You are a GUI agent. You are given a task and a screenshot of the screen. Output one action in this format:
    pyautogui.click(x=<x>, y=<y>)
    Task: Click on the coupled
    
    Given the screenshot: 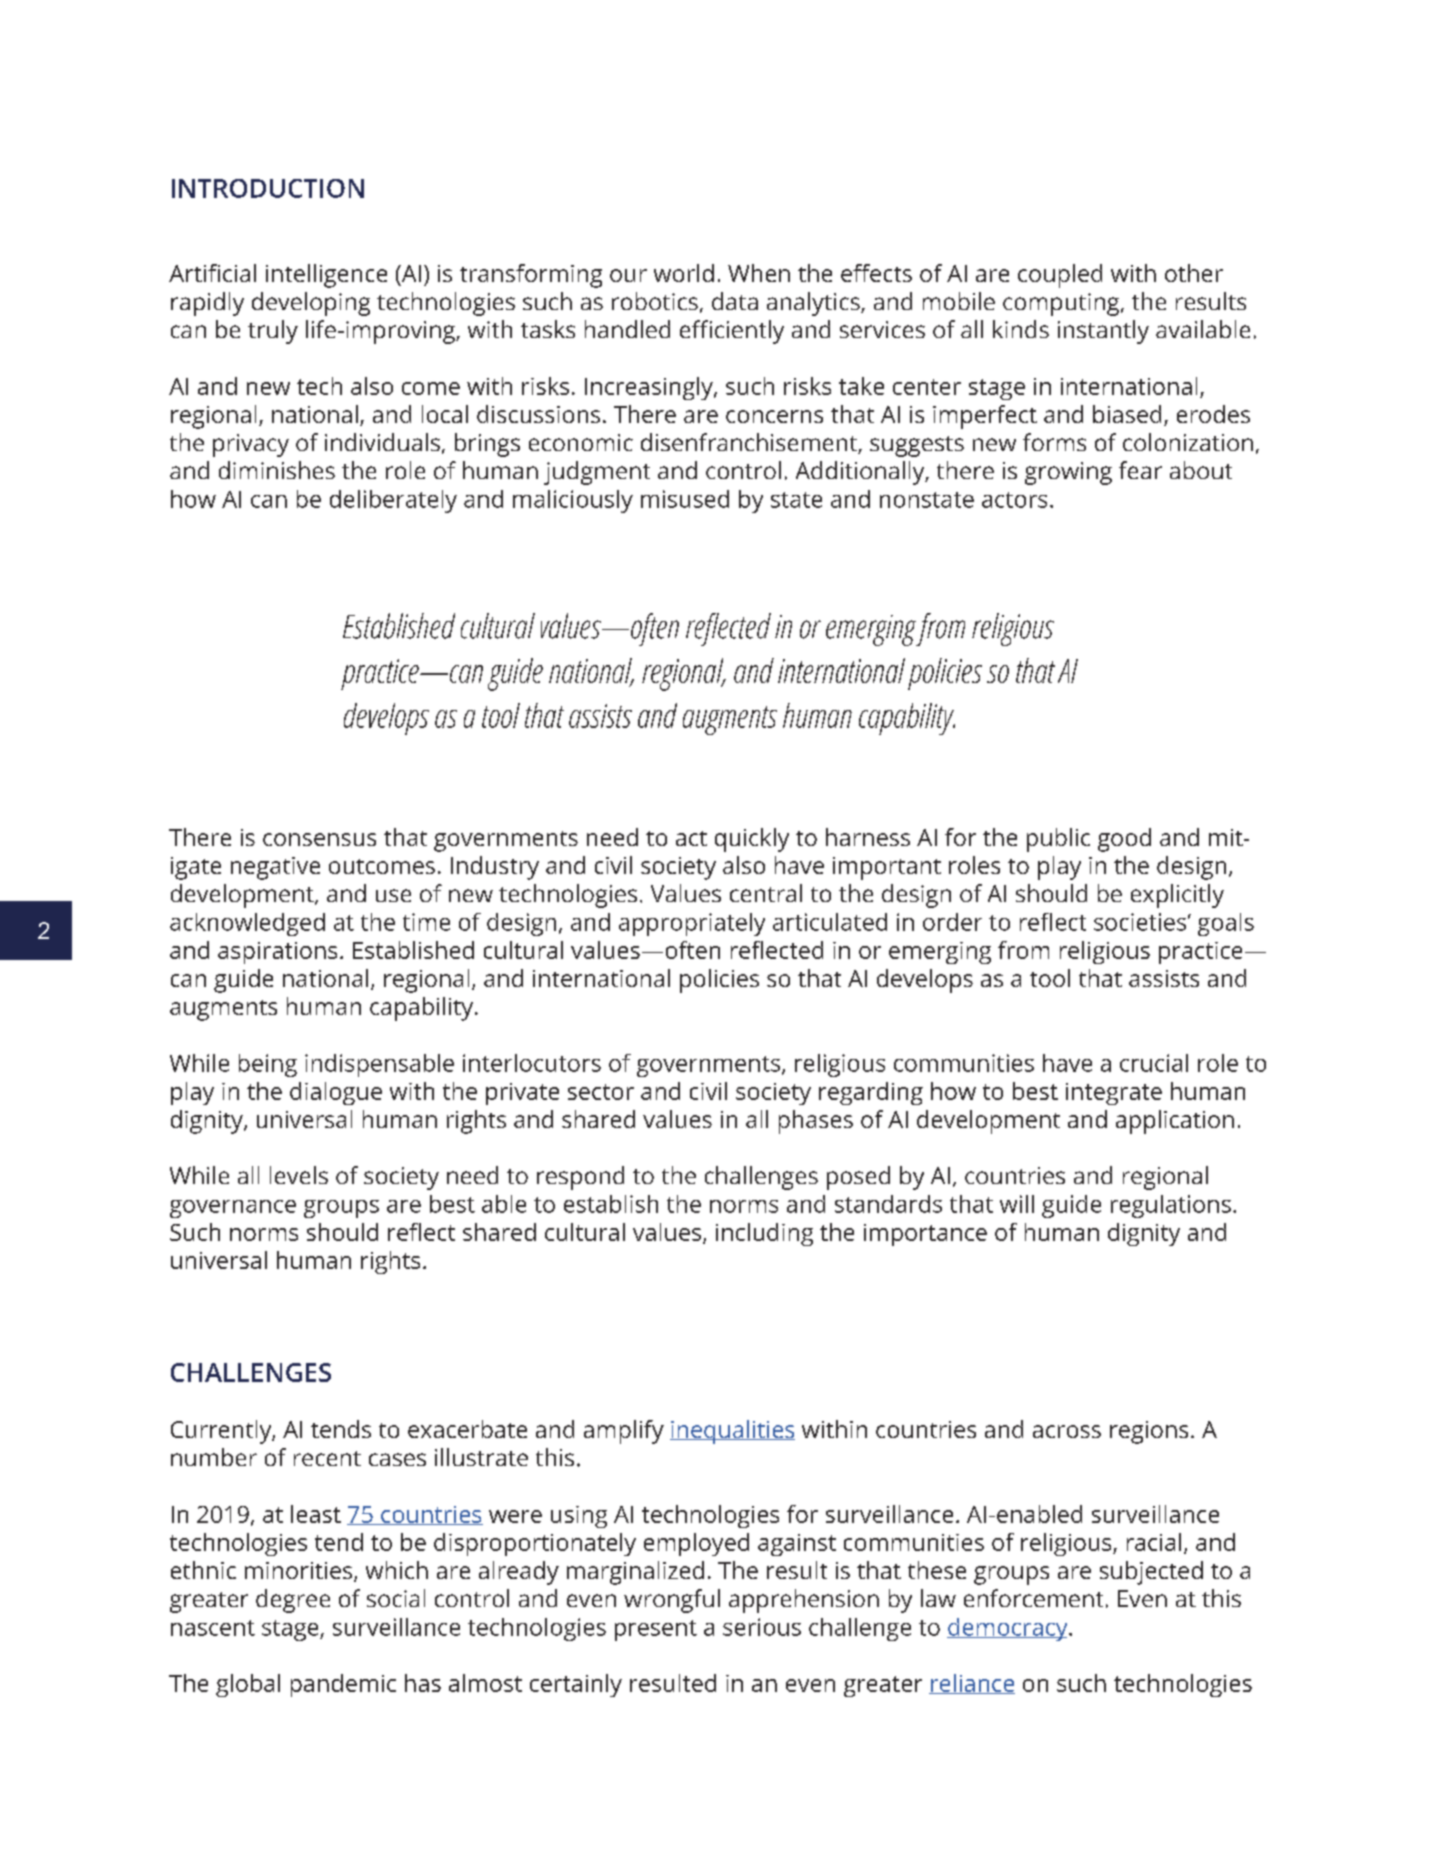 What is the action you would take?
    pyautogui.click(x=1060, y=276)
